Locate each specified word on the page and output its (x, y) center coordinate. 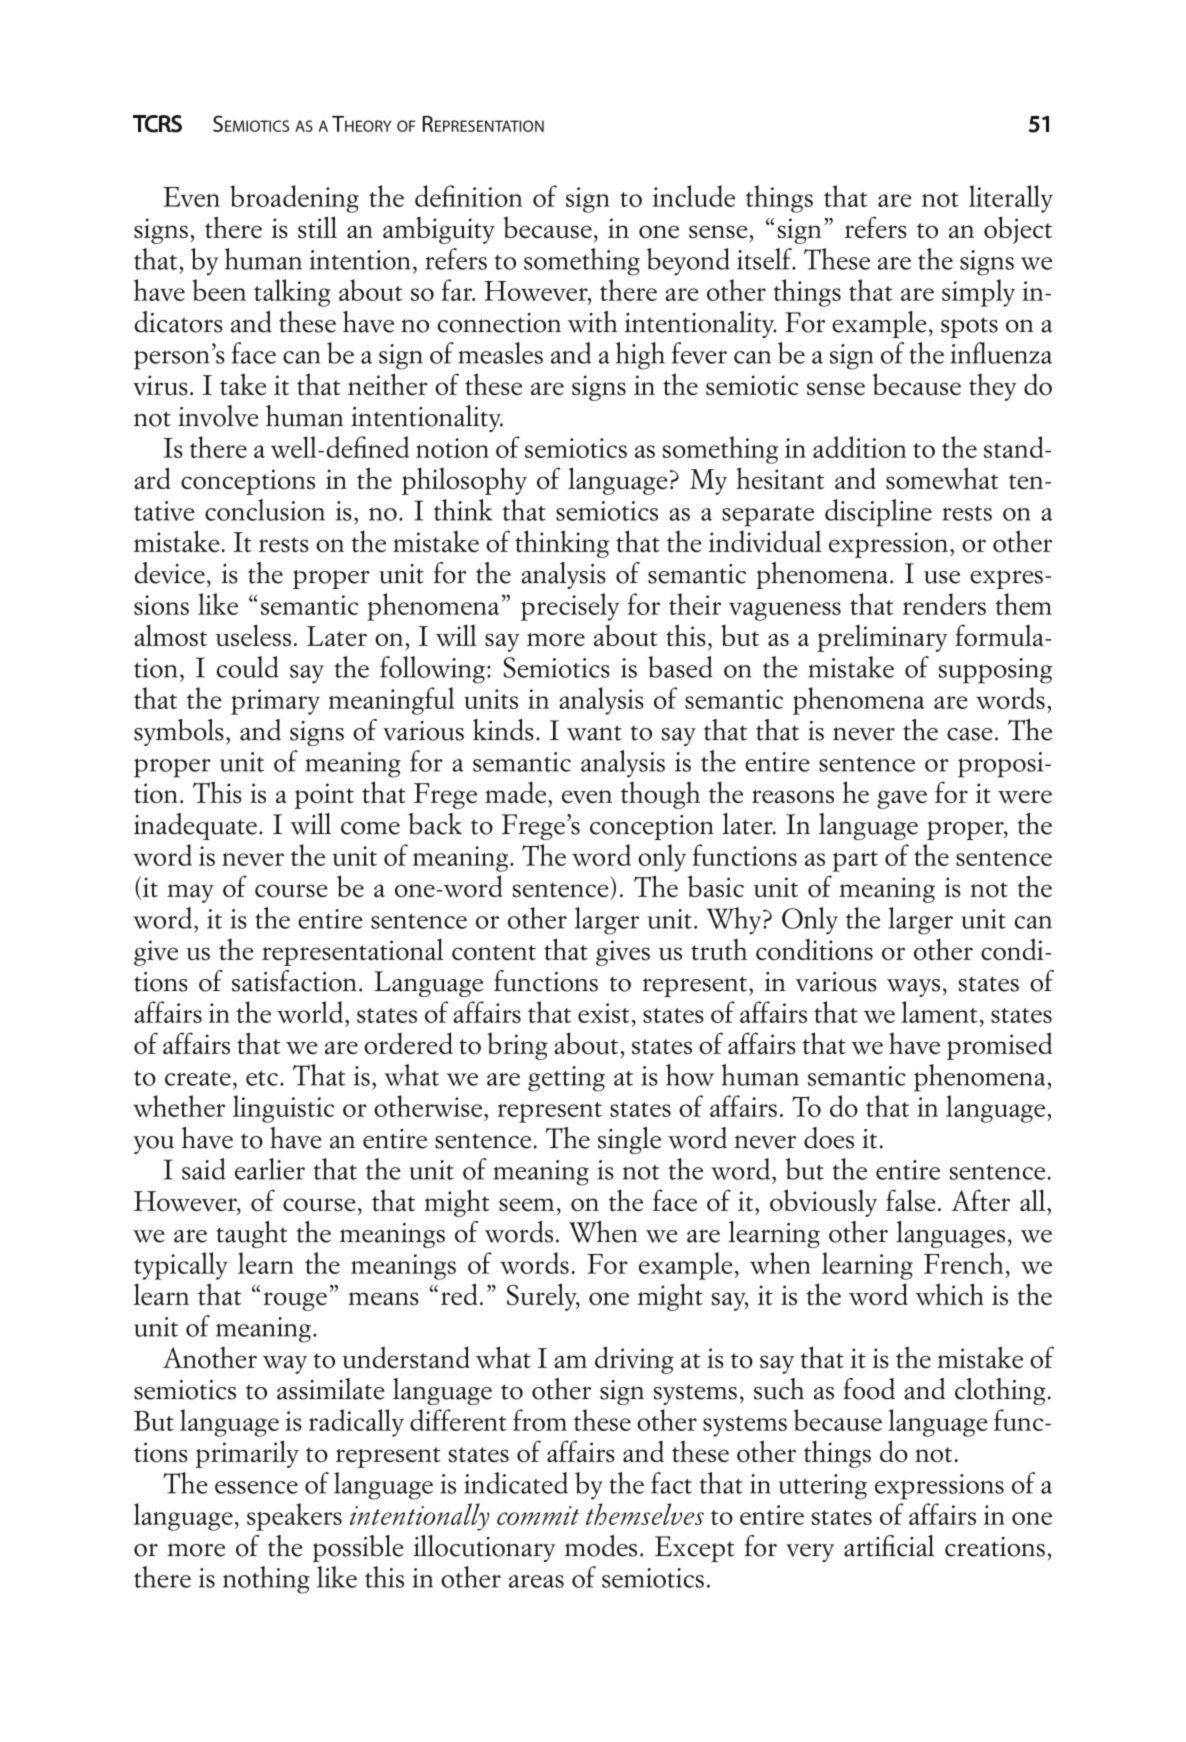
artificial (889, 1546)
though (660, 795)
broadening (294, 199)
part (855, 861)
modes (601, 1546)
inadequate (195, 826)
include (694, 196)
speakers (294, 1517)
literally (1011, 199)
